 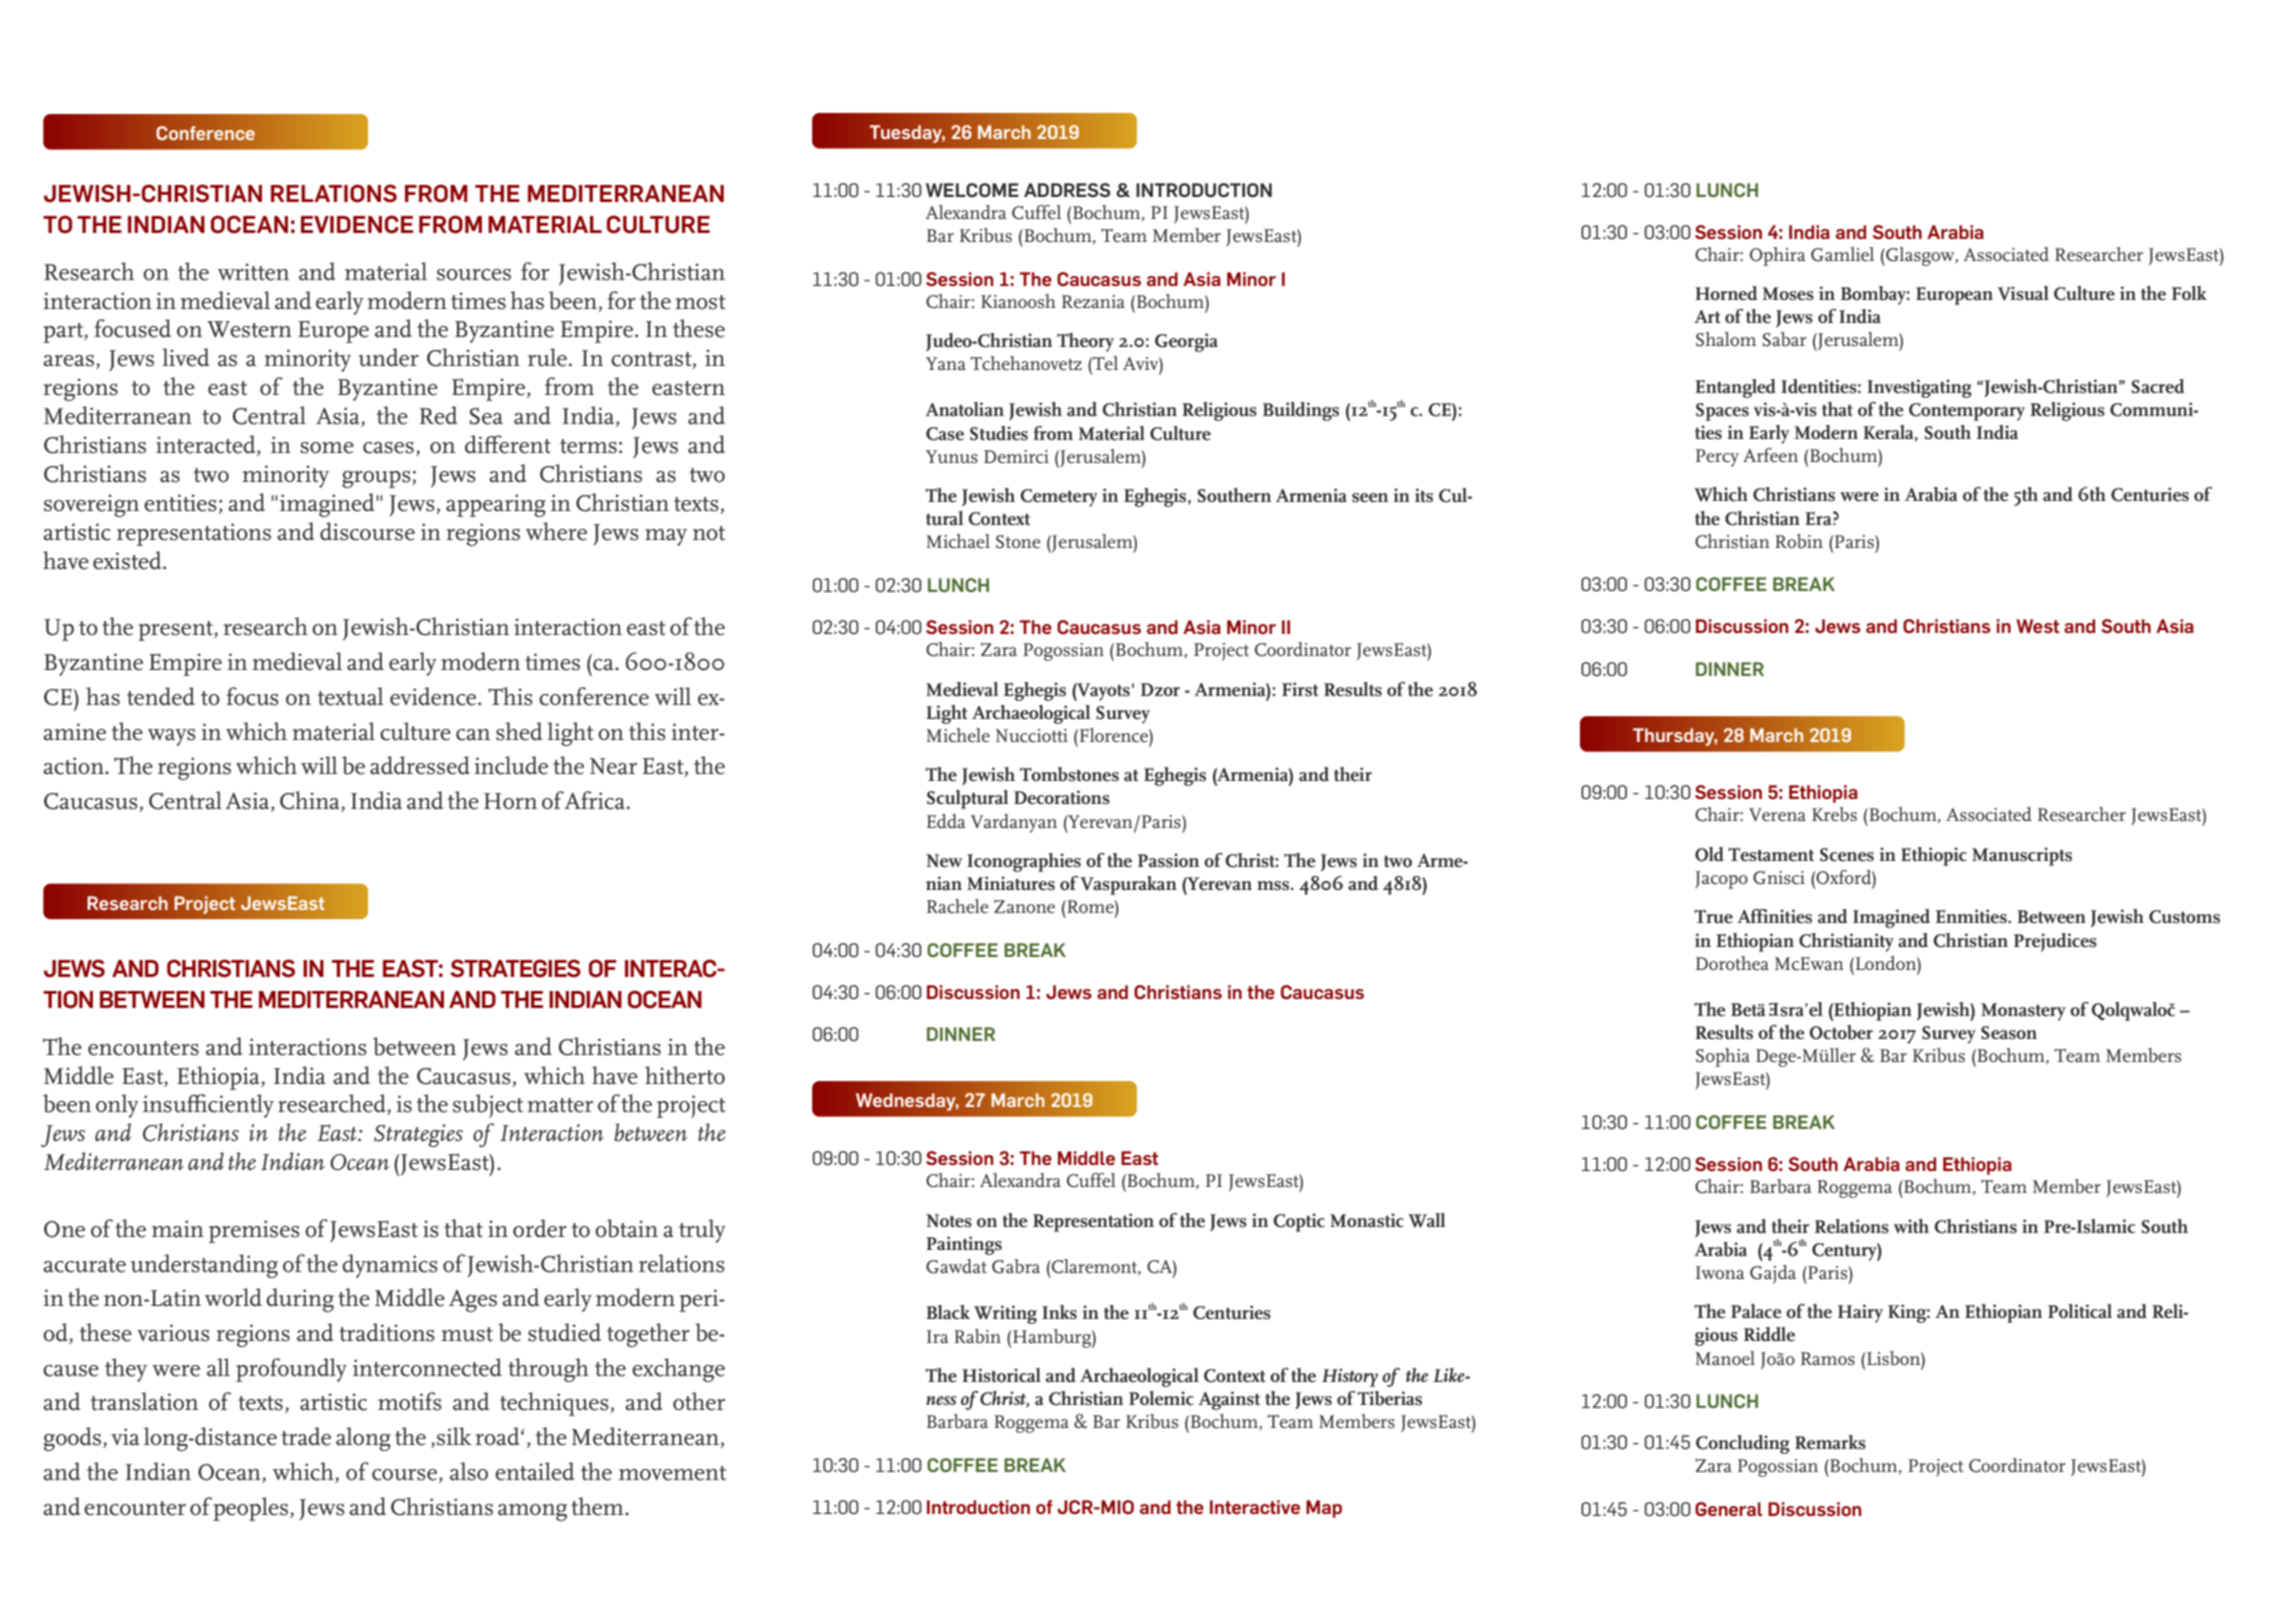 I want to click on groups, so click(x=377, y=479).
